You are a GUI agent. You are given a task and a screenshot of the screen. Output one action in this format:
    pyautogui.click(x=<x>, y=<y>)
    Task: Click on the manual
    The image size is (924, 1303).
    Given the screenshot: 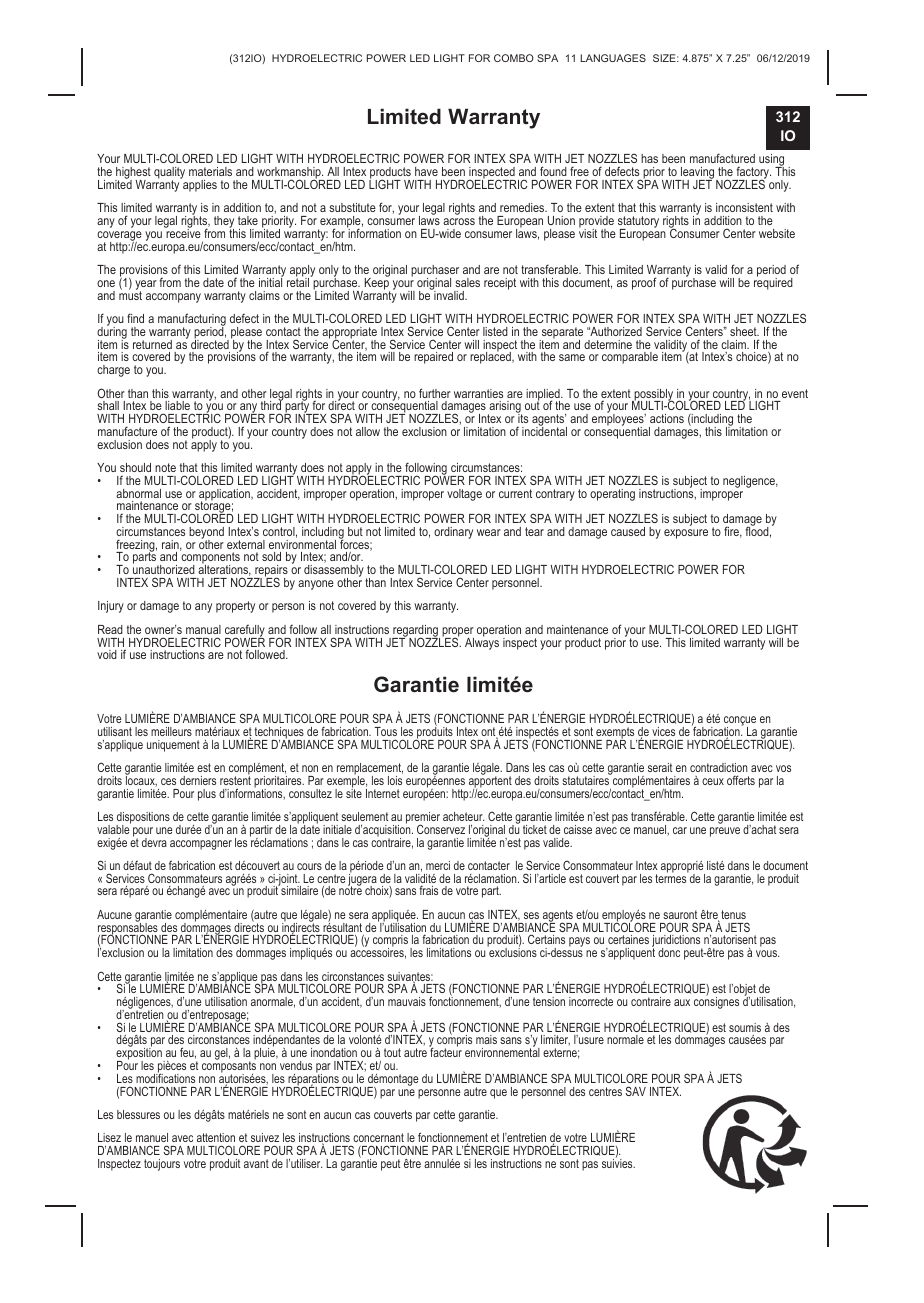 What is the action you would take?
    pyautogui.click(x=203, y=629)
